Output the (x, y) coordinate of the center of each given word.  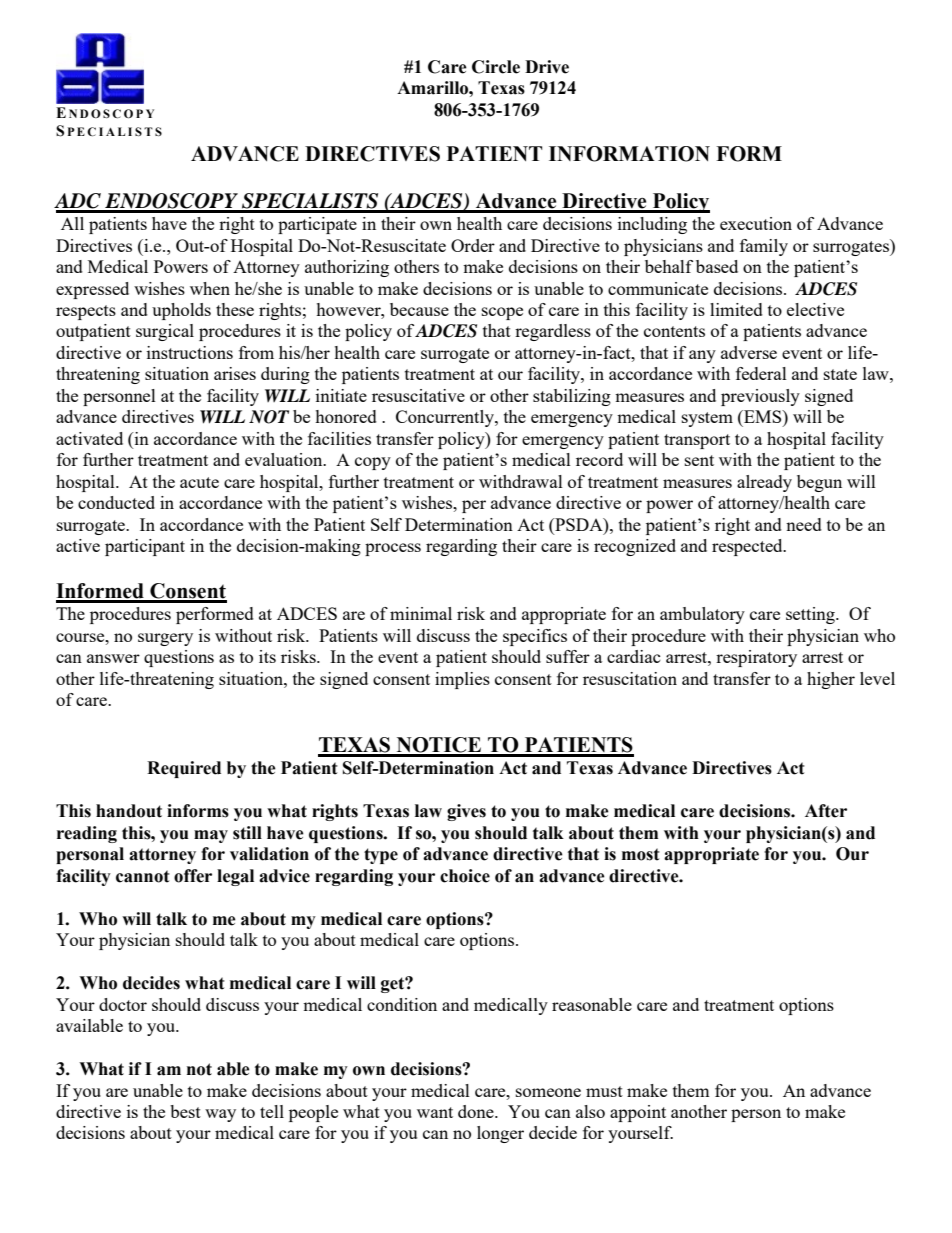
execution (756, 223)
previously (760, 397)
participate (317, 225)
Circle (496, 67)
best (185, 1111)
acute (199, 482)
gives (466, 812)
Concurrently (446, 418)
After (826, 811)
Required (184, 769)
